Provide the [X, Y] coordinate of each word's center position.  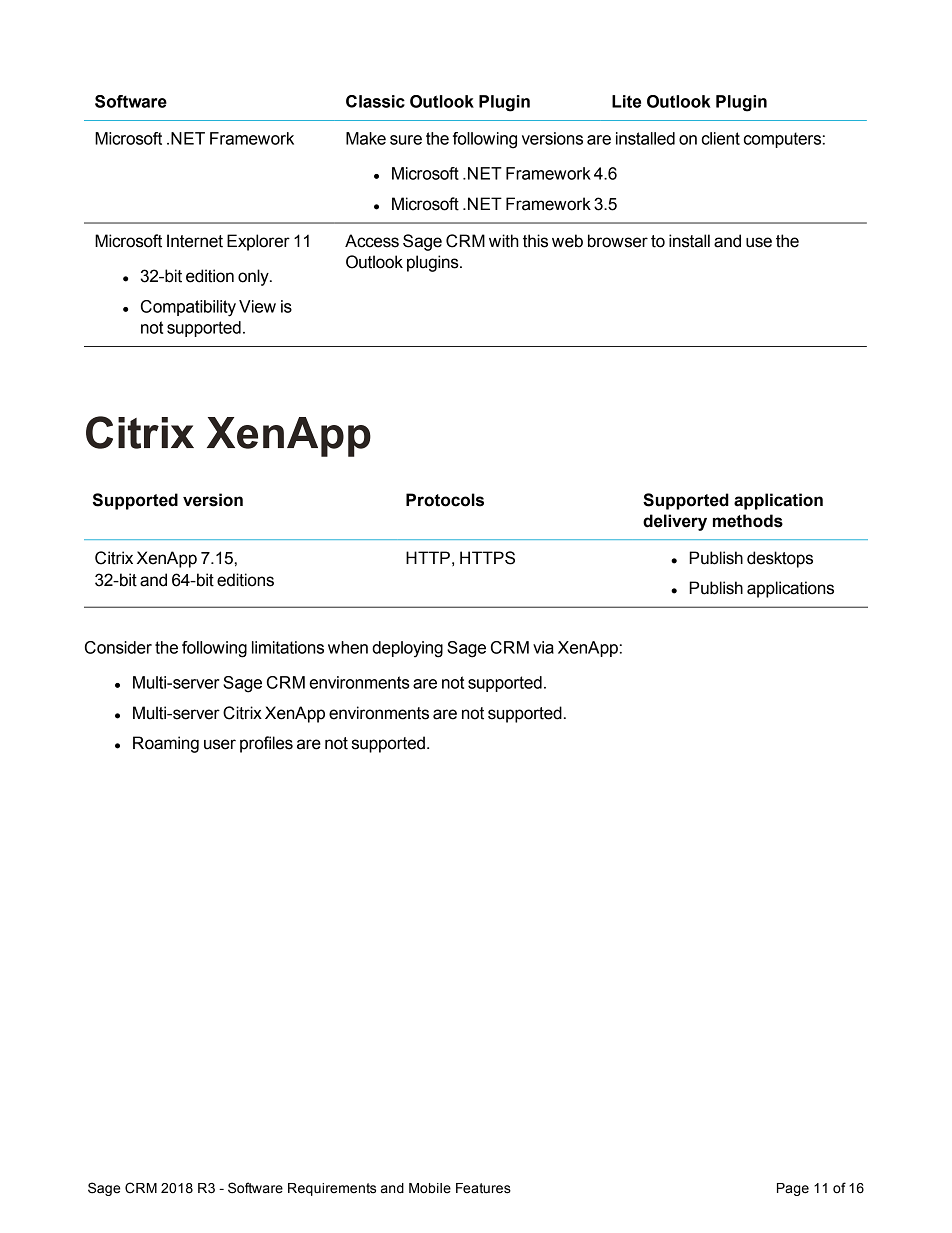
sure [406, 140]
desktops [780, 559]
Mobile [430, 1188]
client [721, 138]
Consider [118, 647]
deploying [407, 649]
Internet [195, 241]
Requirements [332, 1189]
